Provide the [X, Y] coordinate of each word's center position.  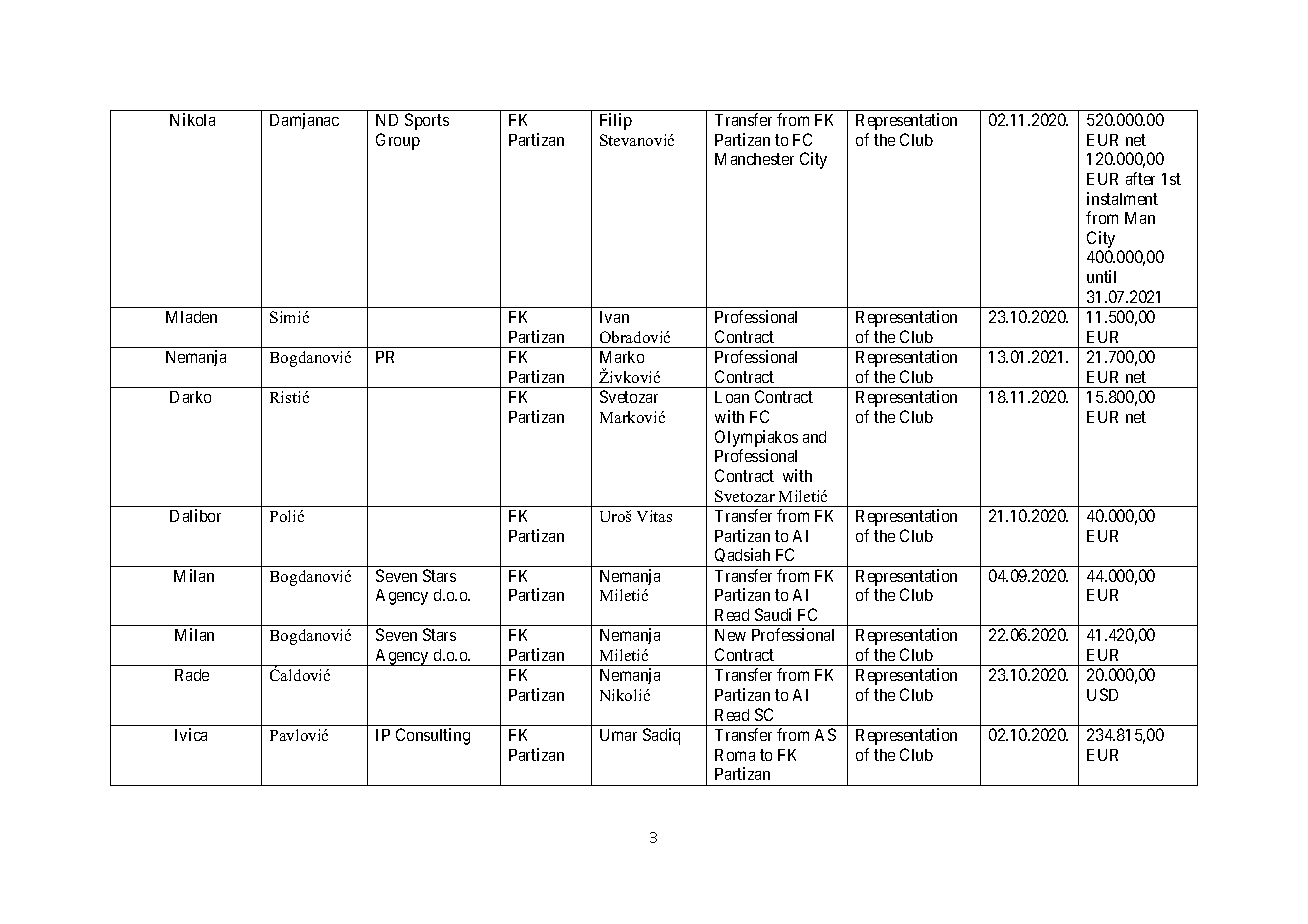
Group [398, 141]
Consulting [433, 736]
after [1140, 178]
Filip [616, 121]
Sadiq [661, 736]
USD [1102, 694]
